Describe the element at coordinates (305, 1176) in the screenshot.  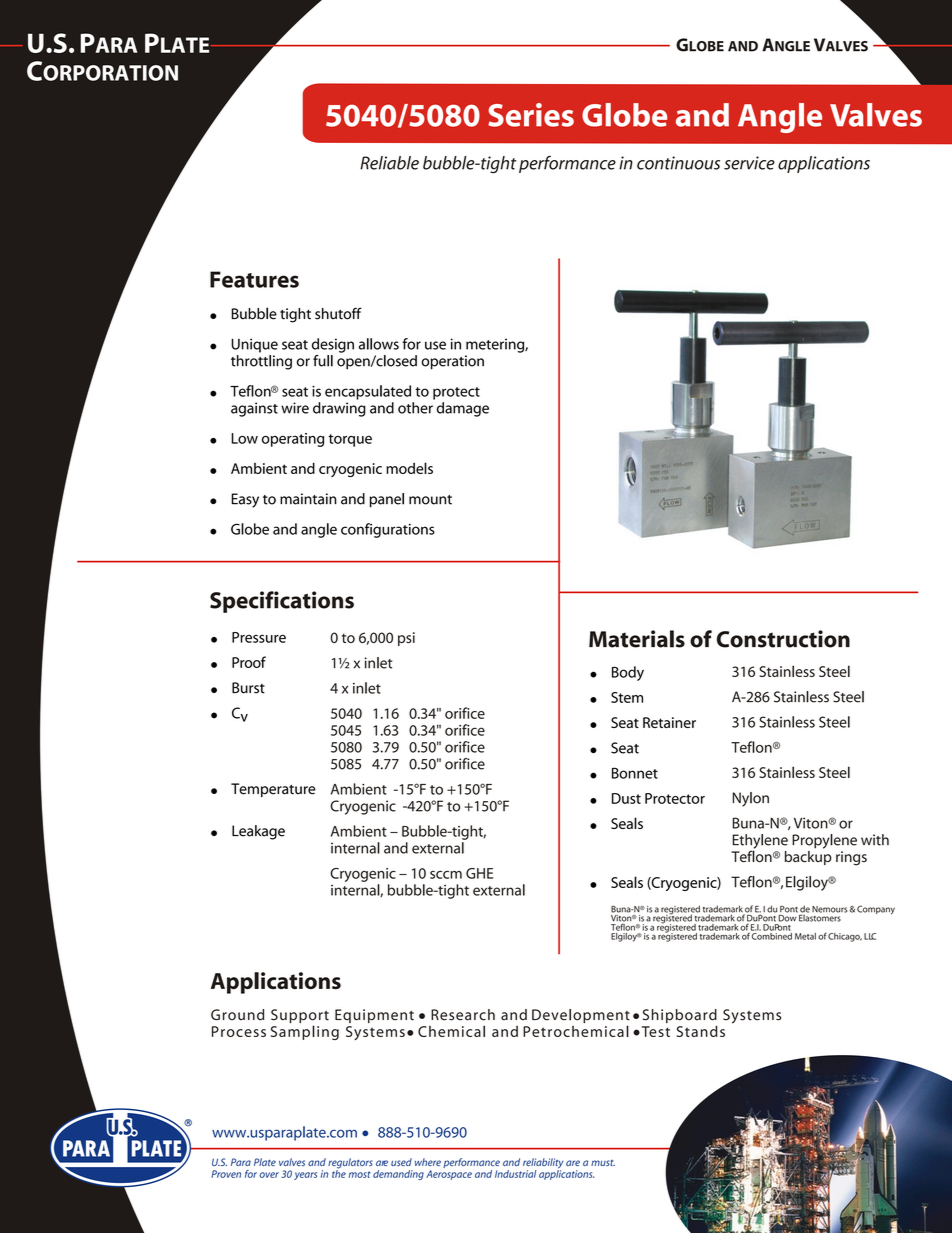
I see `years` at that location.
